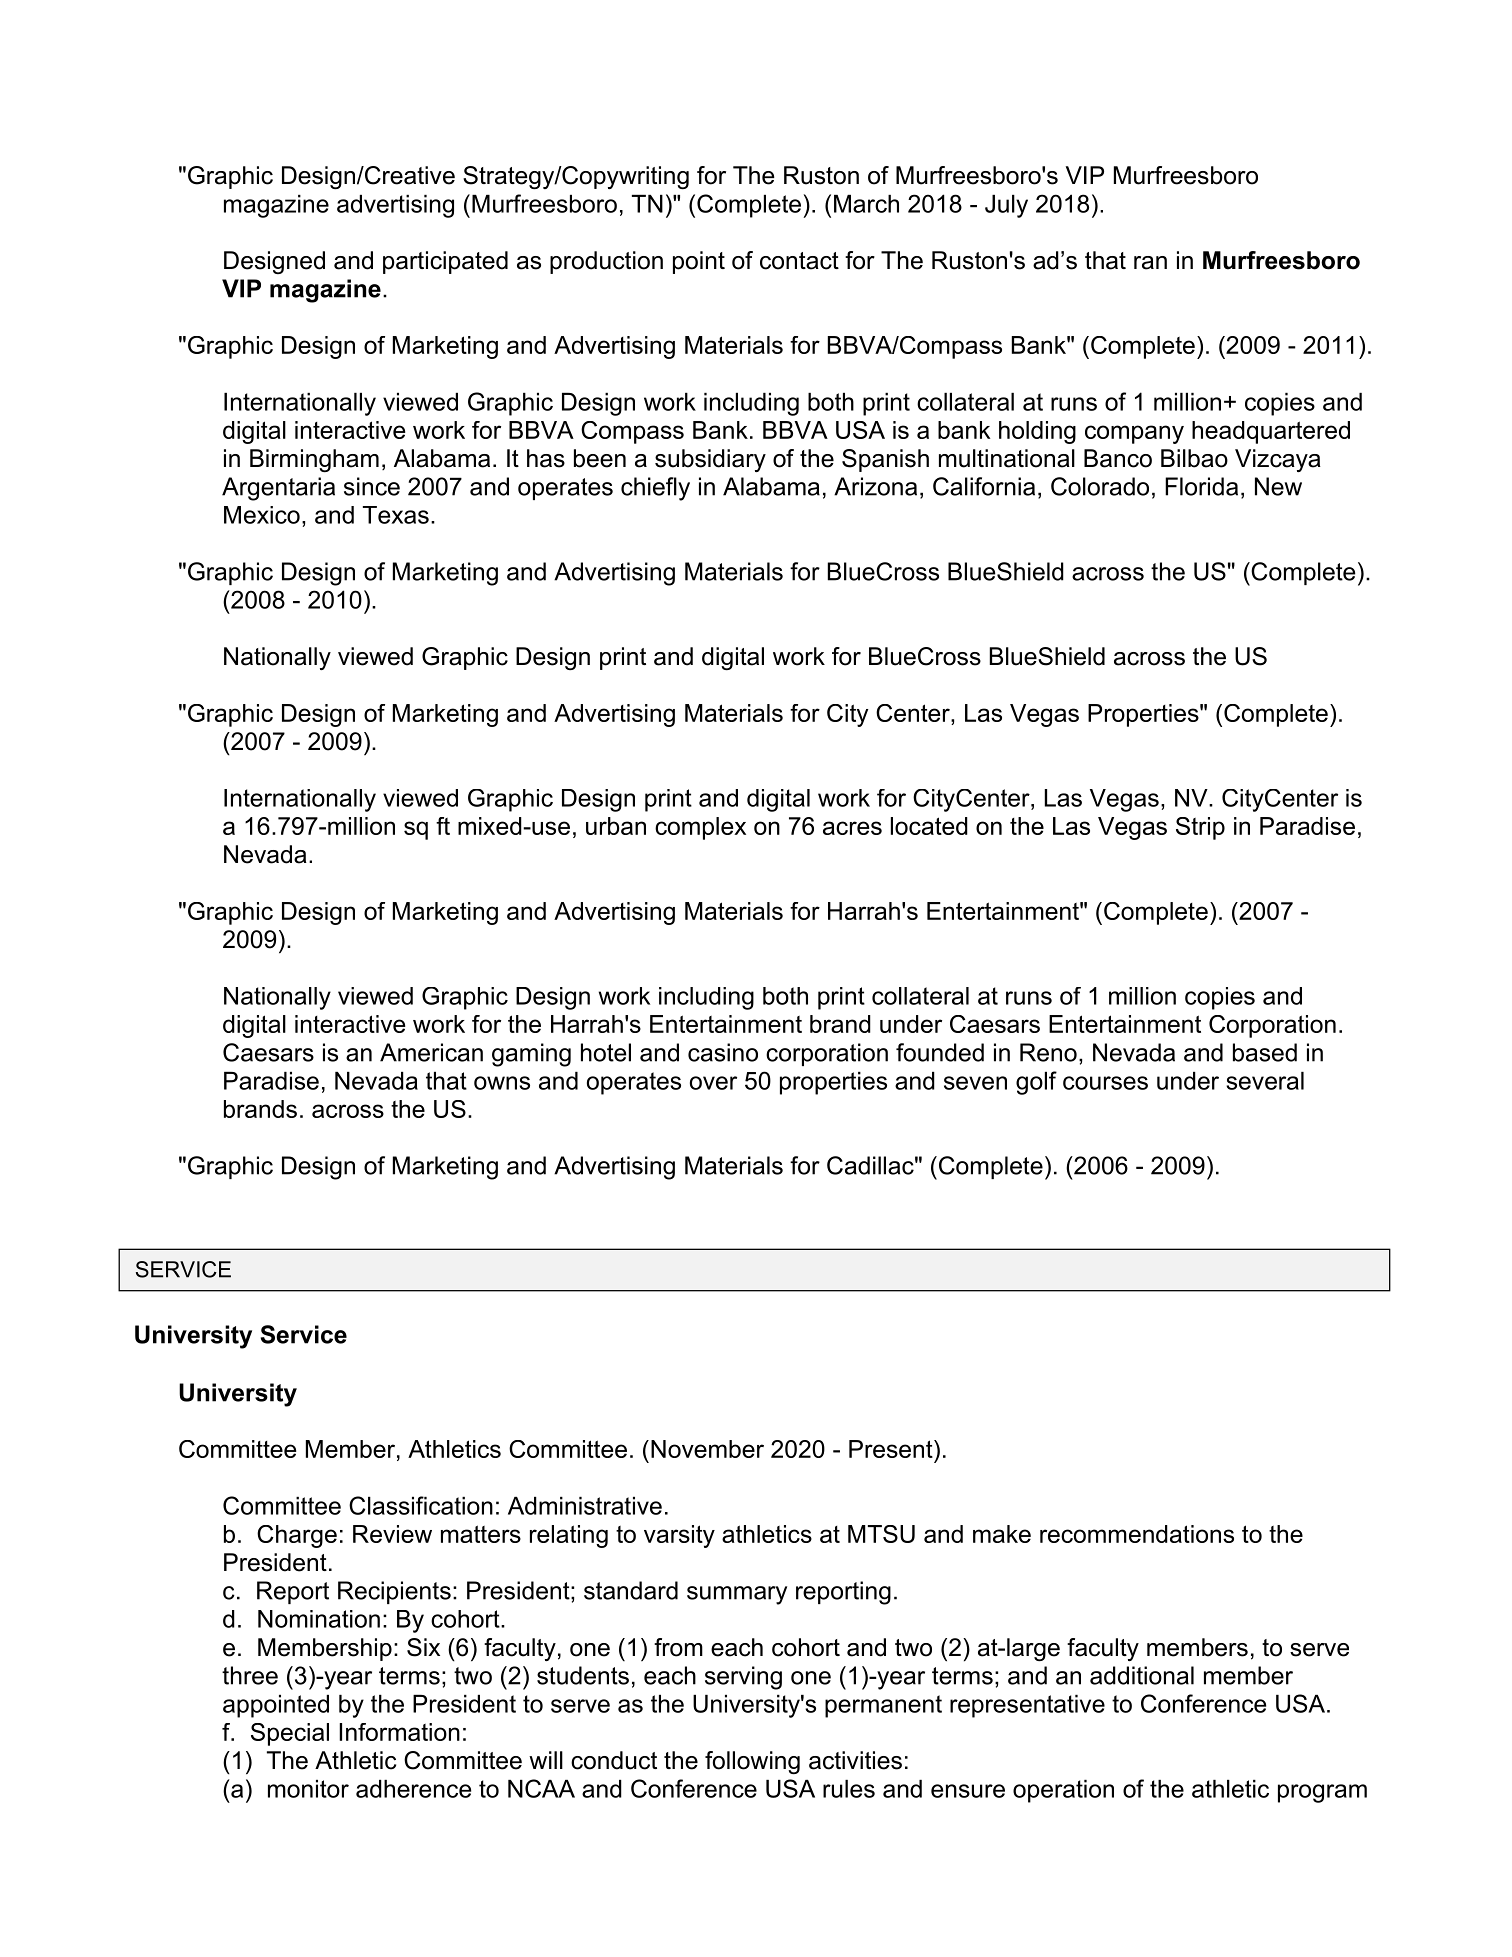 This screenshot has height=1957, width=1512. What do you see at coordinates (445, 262) in the screenshot?
I see `participated` at bounding box center [445, 262].
